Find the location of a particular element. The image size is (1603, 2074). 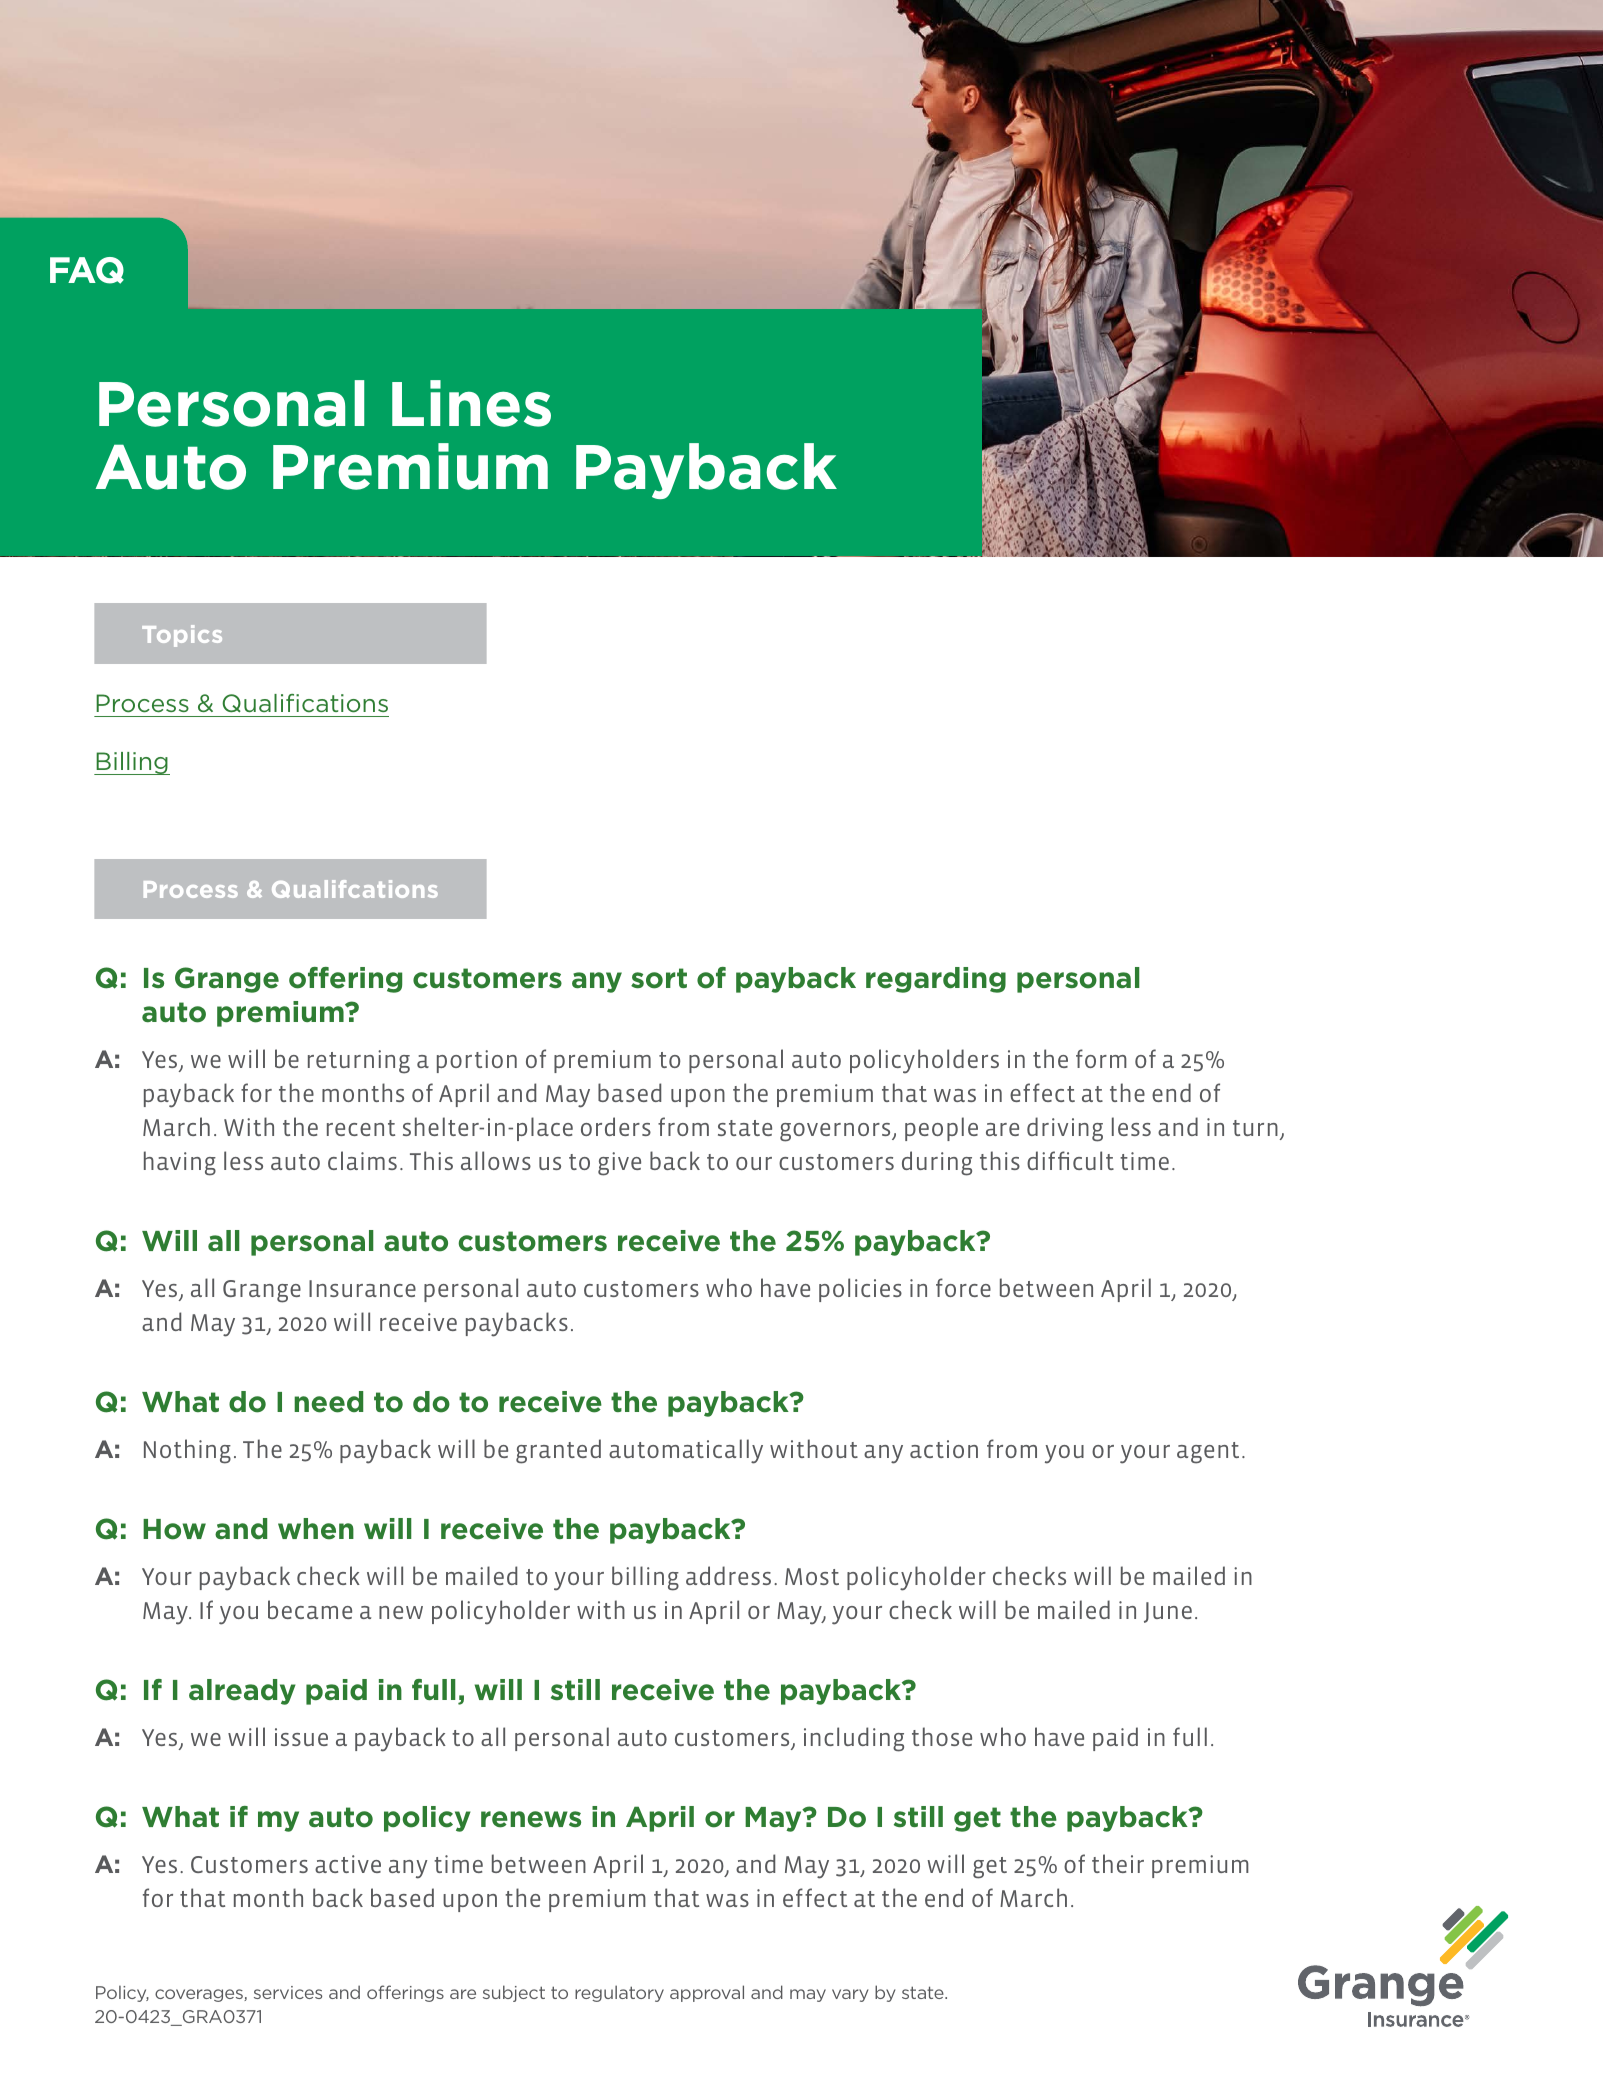

force is located at coordinates (963, 1287).
